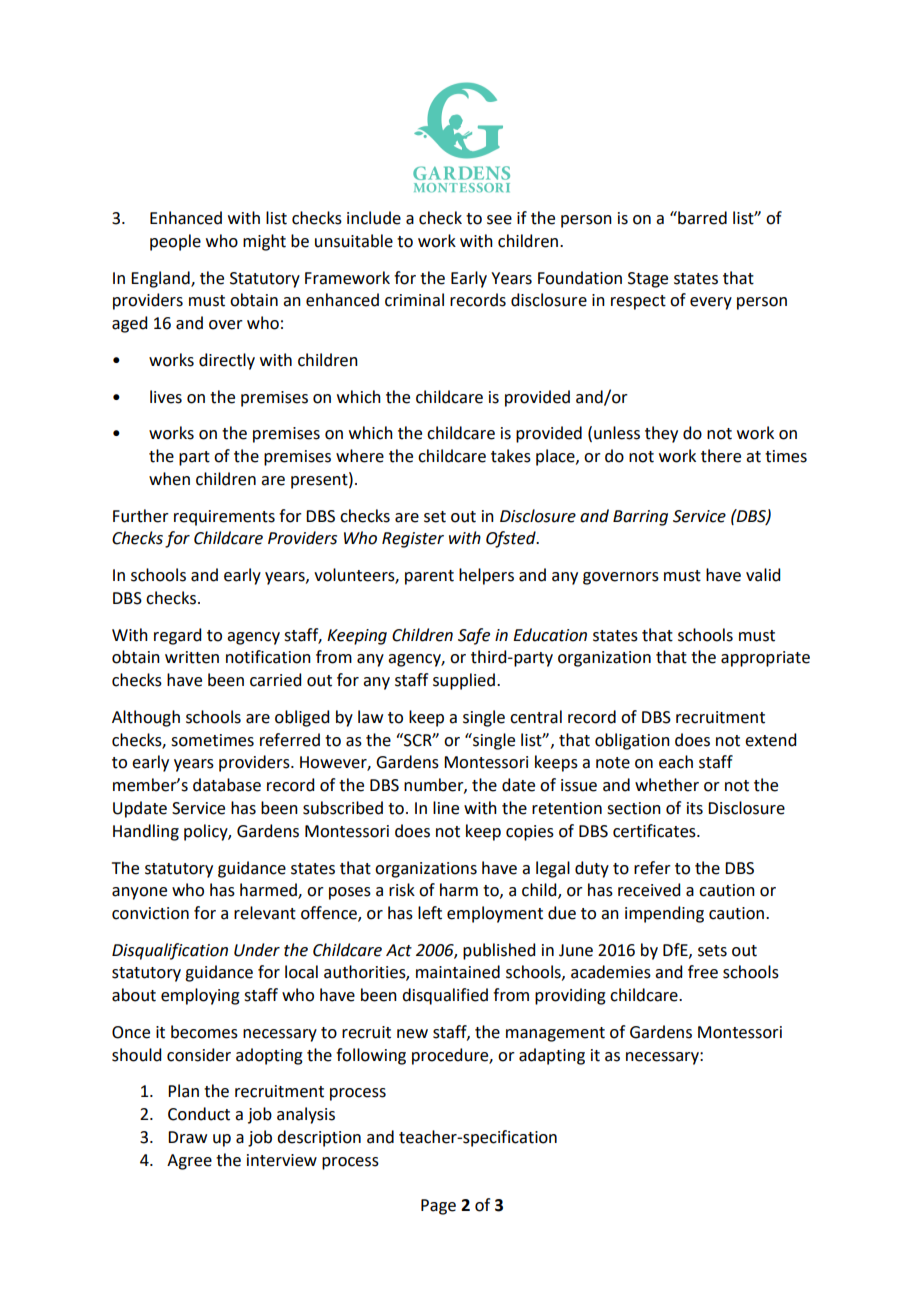 This screenshot has height=1308, width=924. I want to click on valid, so click(763, 575).
